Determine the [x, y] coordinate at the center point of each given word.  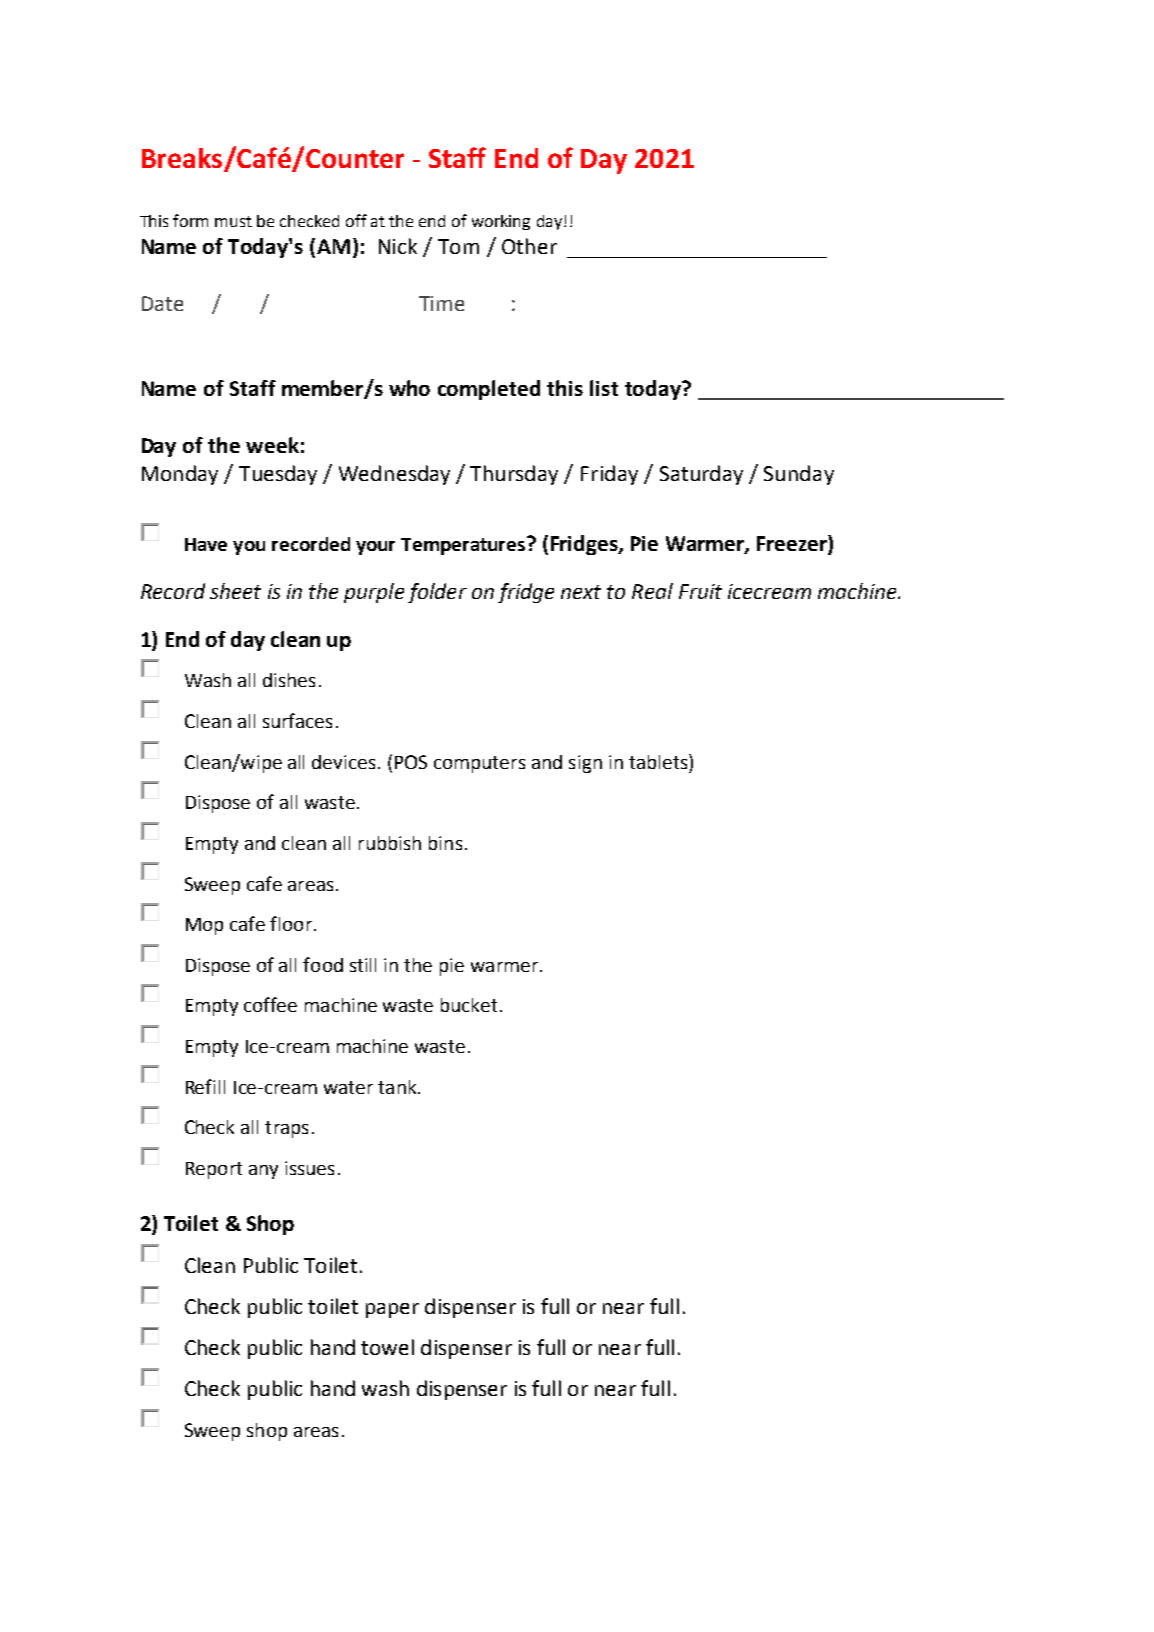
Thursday [514, 475]
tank [398, 1087]
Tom [458, 246]
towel [387, 1347]
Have [206, 544]
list [604, 388]
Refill [205, 1086]
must [233, 221]
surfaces [297, 720]
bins [445, 843]
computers [479, 764]
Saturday [701, 475]
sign [585, 764]
